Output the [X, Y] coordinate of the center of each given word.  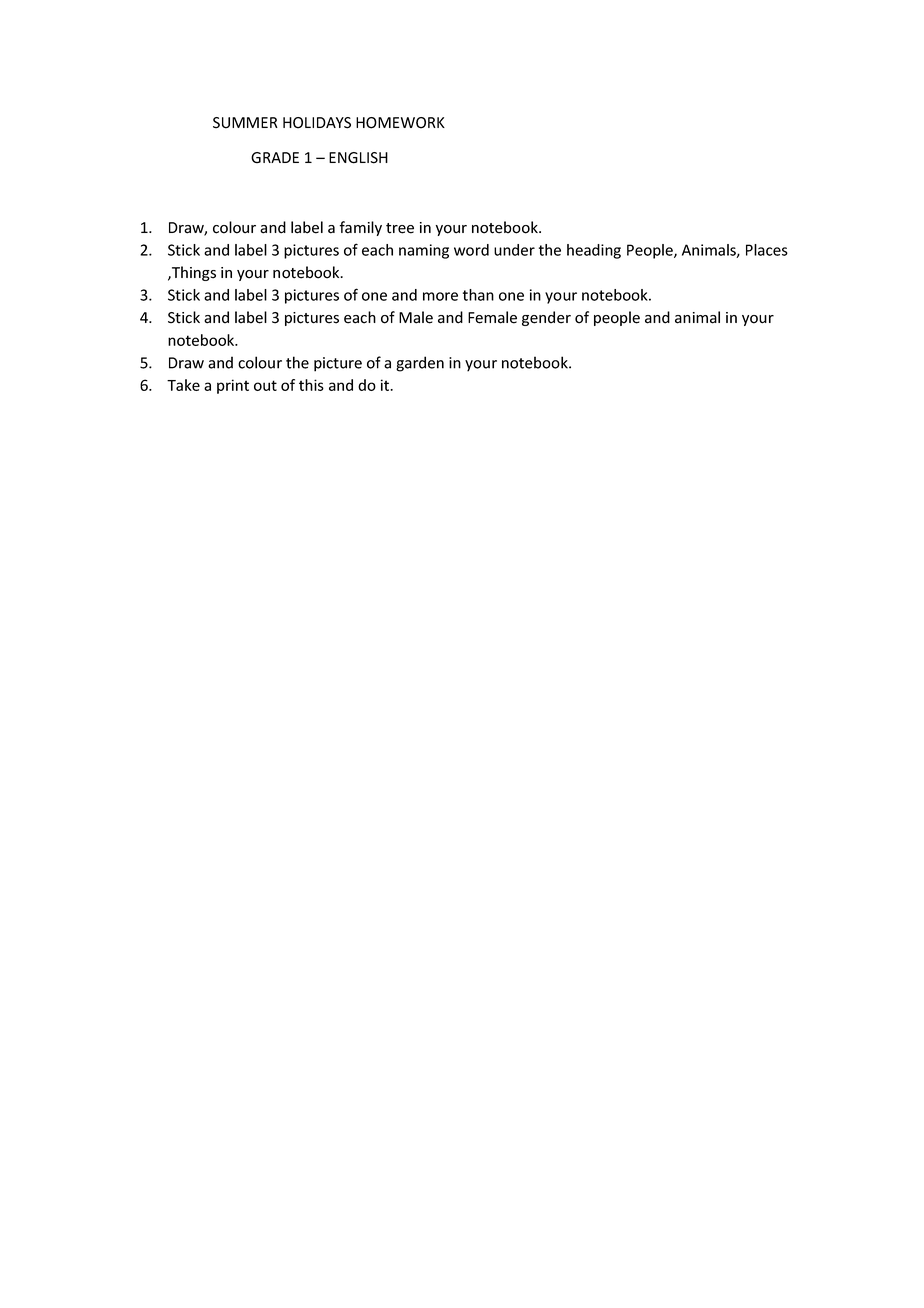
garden [420, 364]
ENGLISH [358, 158]
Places [767, 250]
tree [400, 228]
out [265, 385]
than [478, 295]
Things [193, 273]
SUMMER [245, 123]
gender [546, 318]
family [360, 228]
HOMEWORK [400, 123]
